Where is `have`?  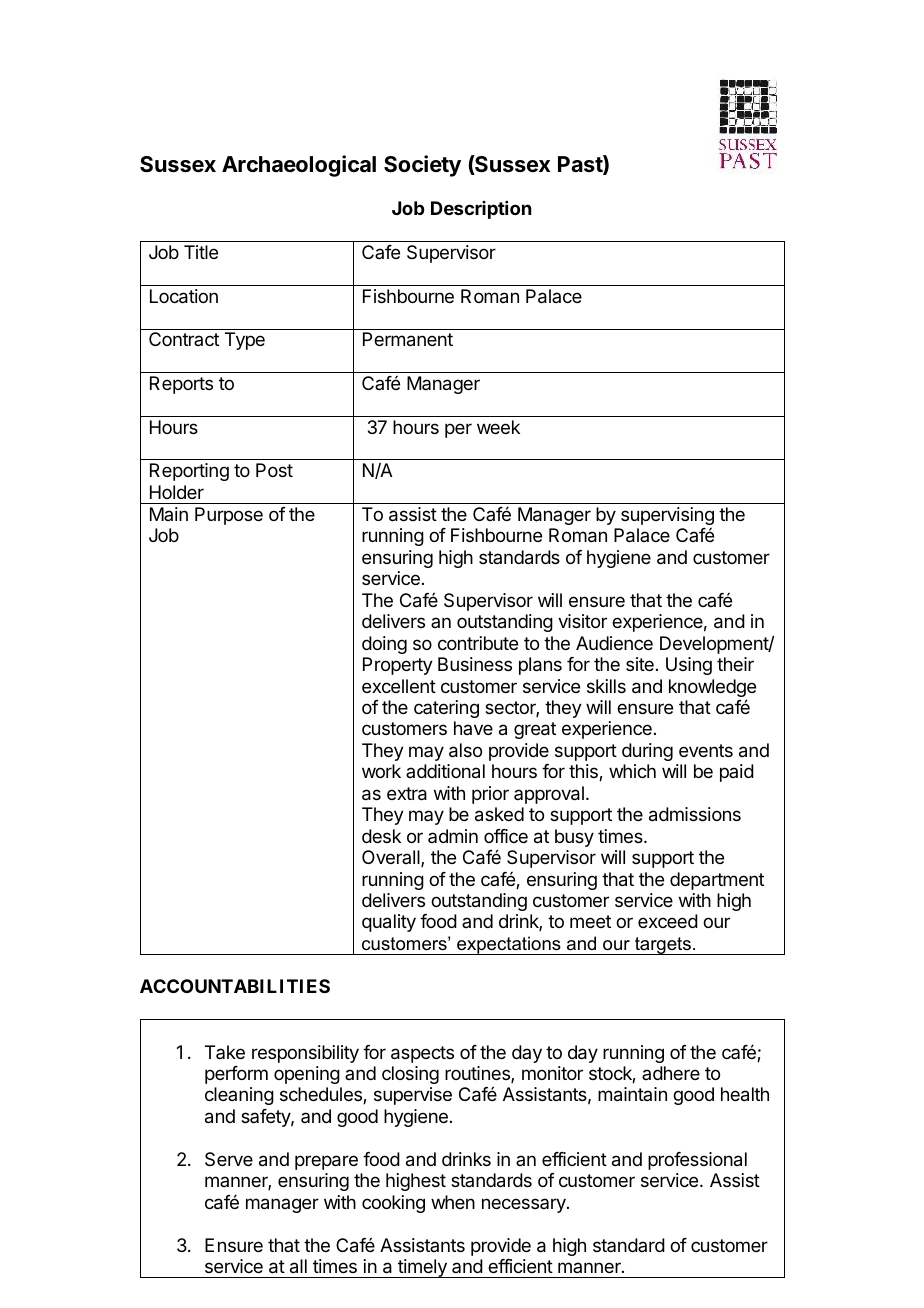
have is located at coordinates (473, 728).
